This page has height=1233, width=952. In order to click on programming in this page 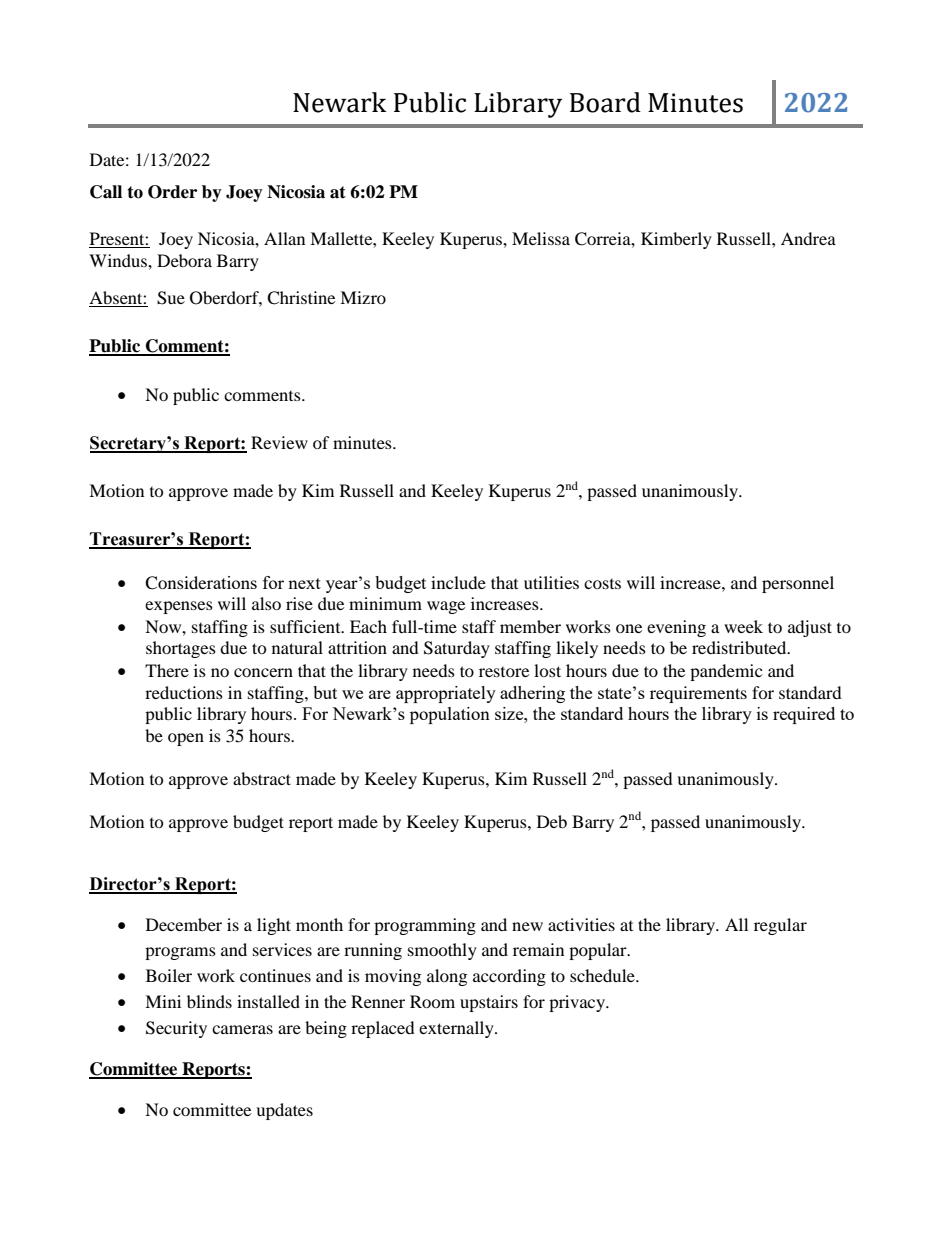, I will do `click(425, 926)`.
